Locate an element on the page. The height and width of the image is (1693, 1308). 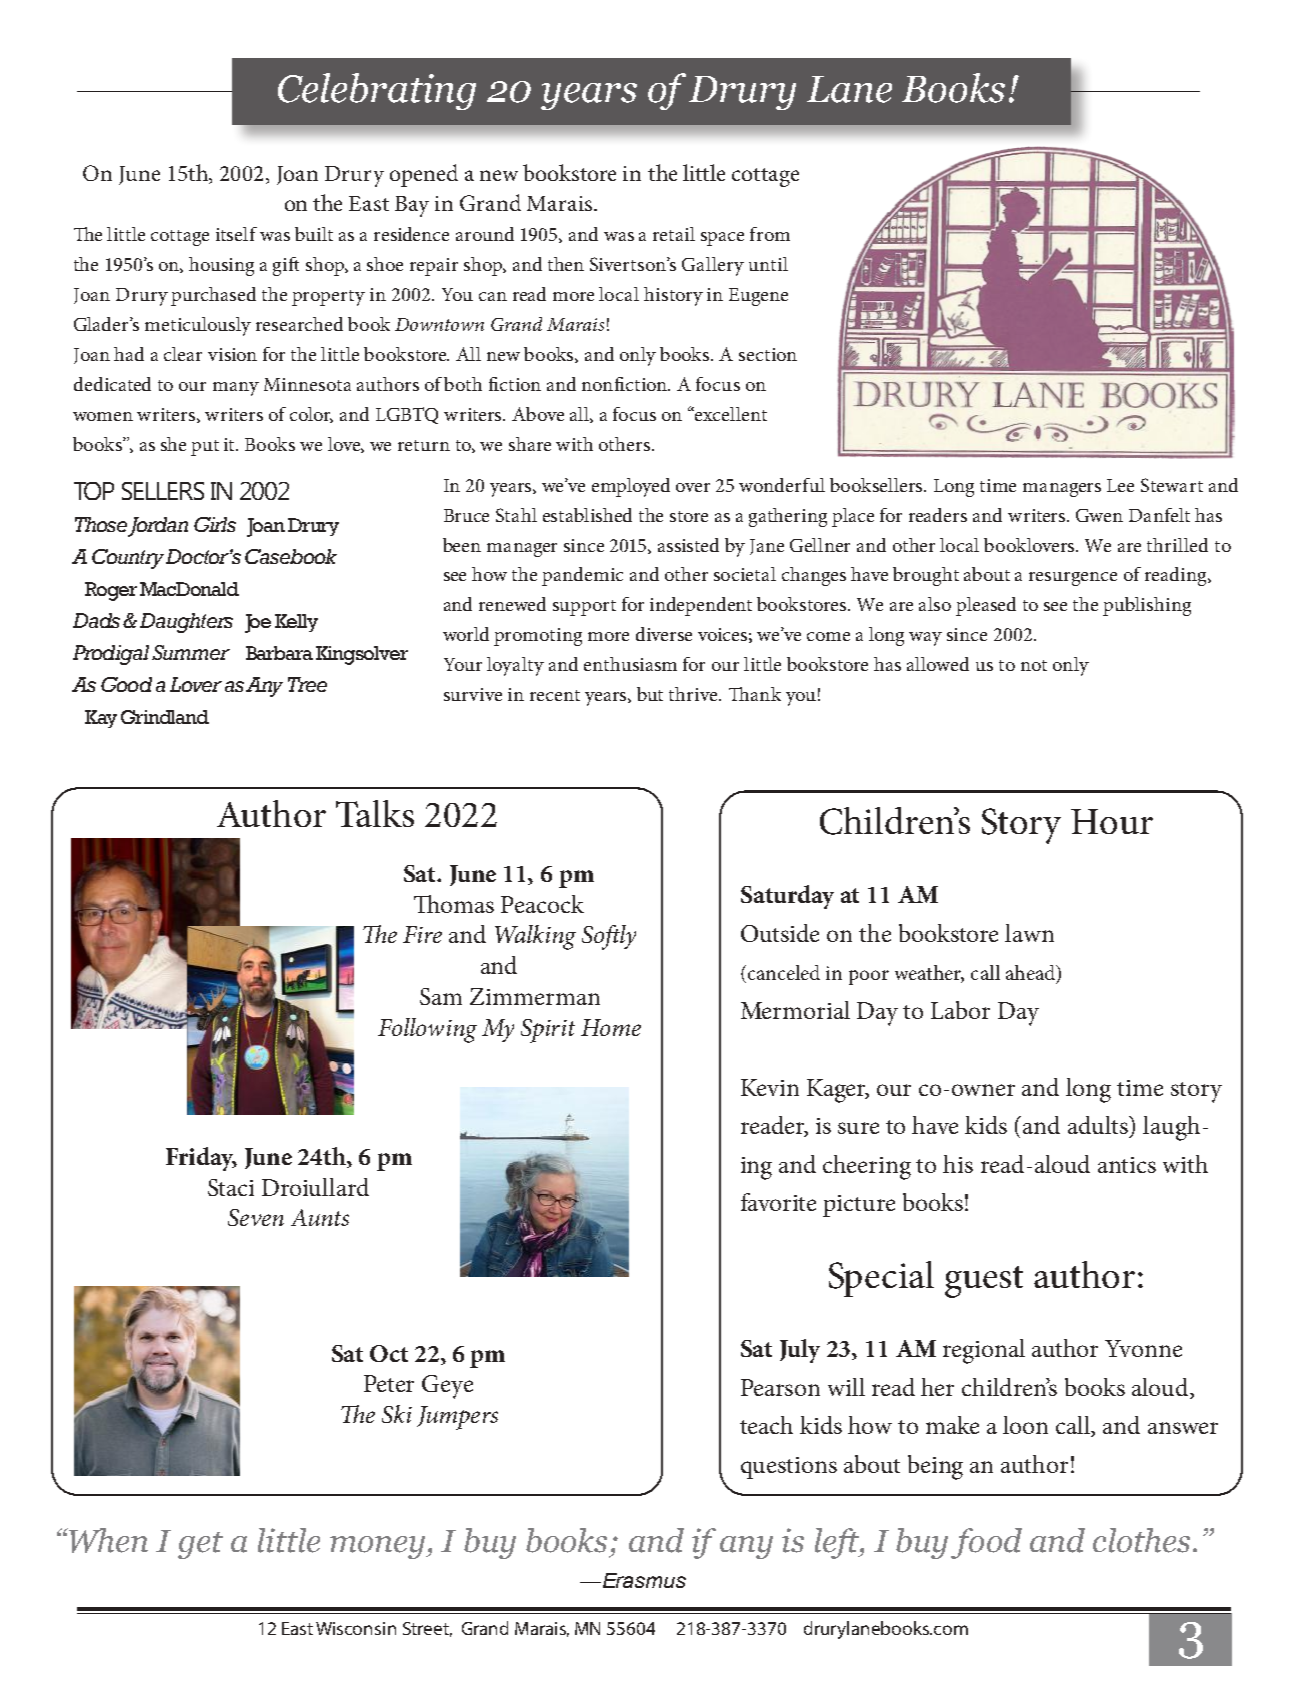
Hour is located at coordinates (1112, 821).
